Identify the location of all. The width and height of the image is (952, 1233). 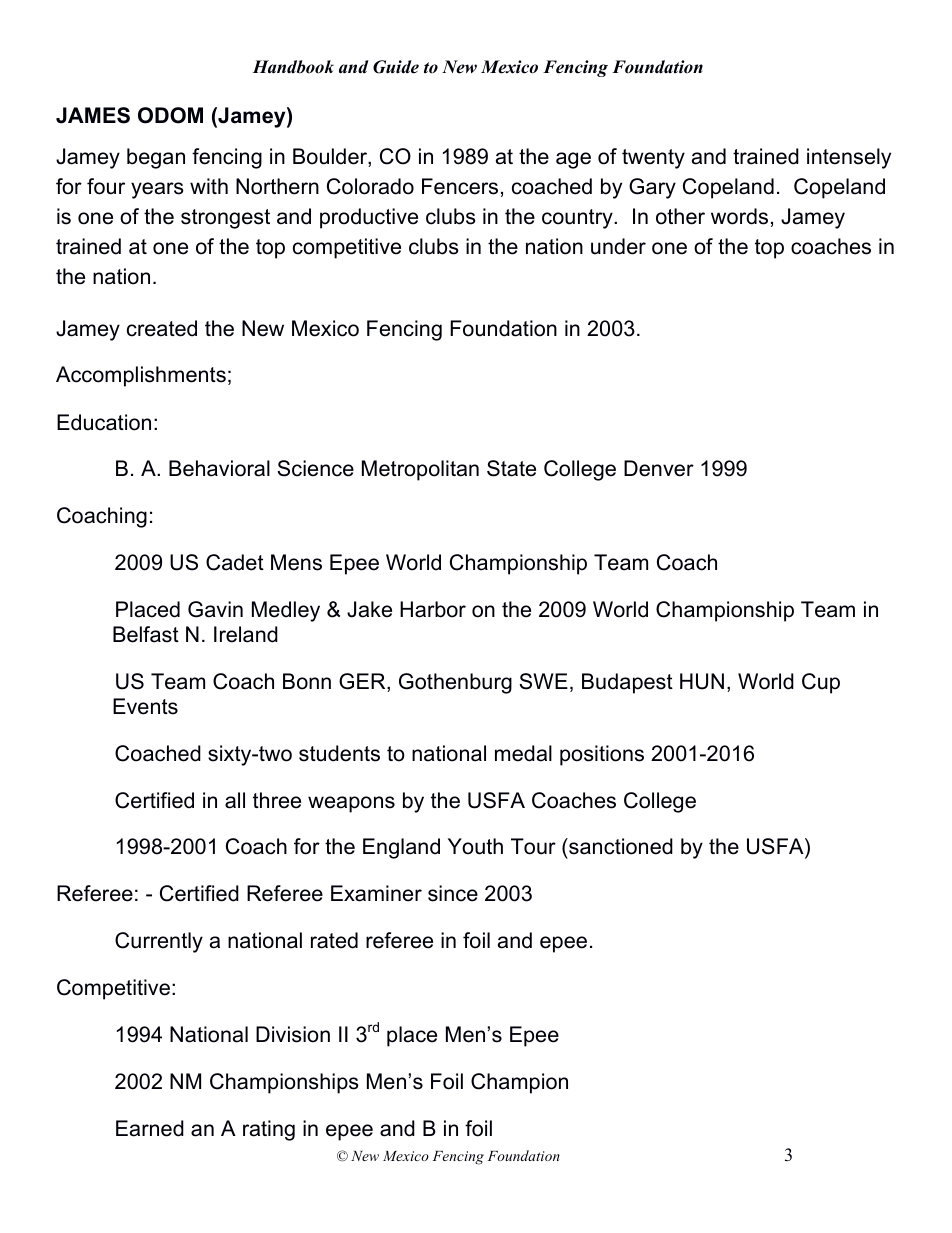
(235, 800).
